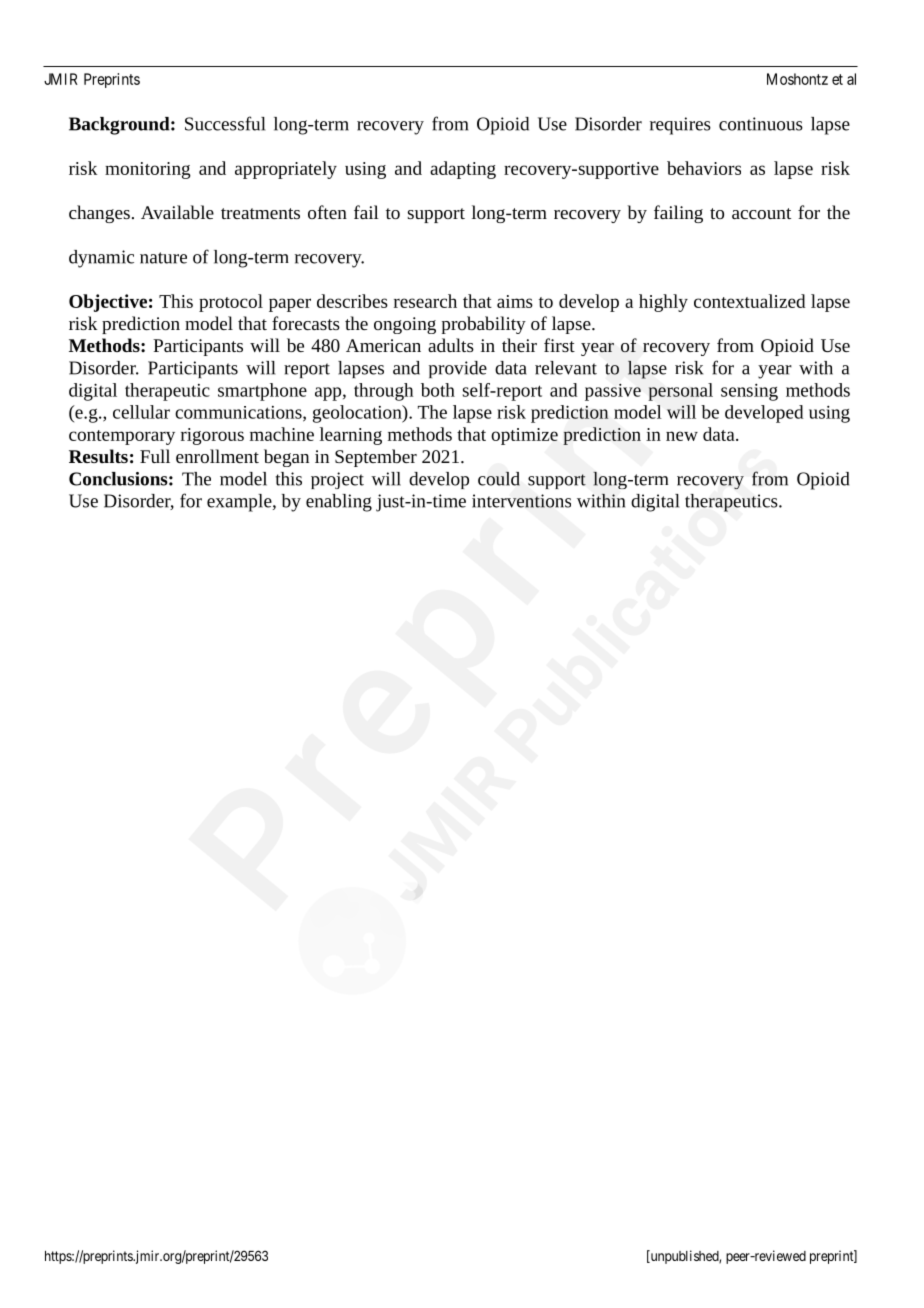  Describe the element at coordinates (463, 170) in the screenshot. I see `adapting` at that location.
